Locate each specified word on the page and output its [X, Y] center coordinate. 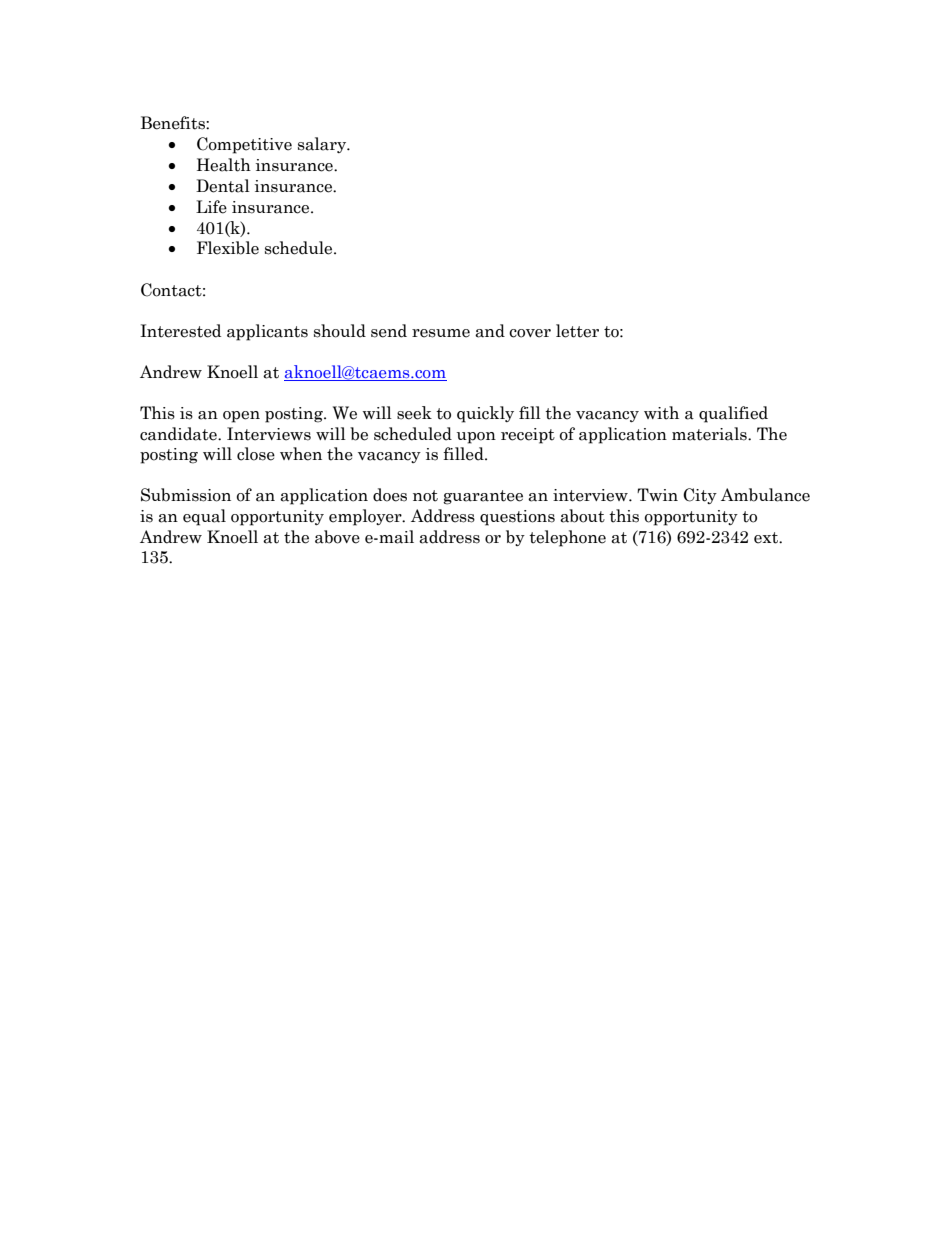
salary [323, 145]
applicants [267, 332]
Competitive [244, 145]
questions [517, 518]
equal [204, 517]
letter [577, 331]
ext [767, 538]
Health [224, 165]
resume [441, 333]
